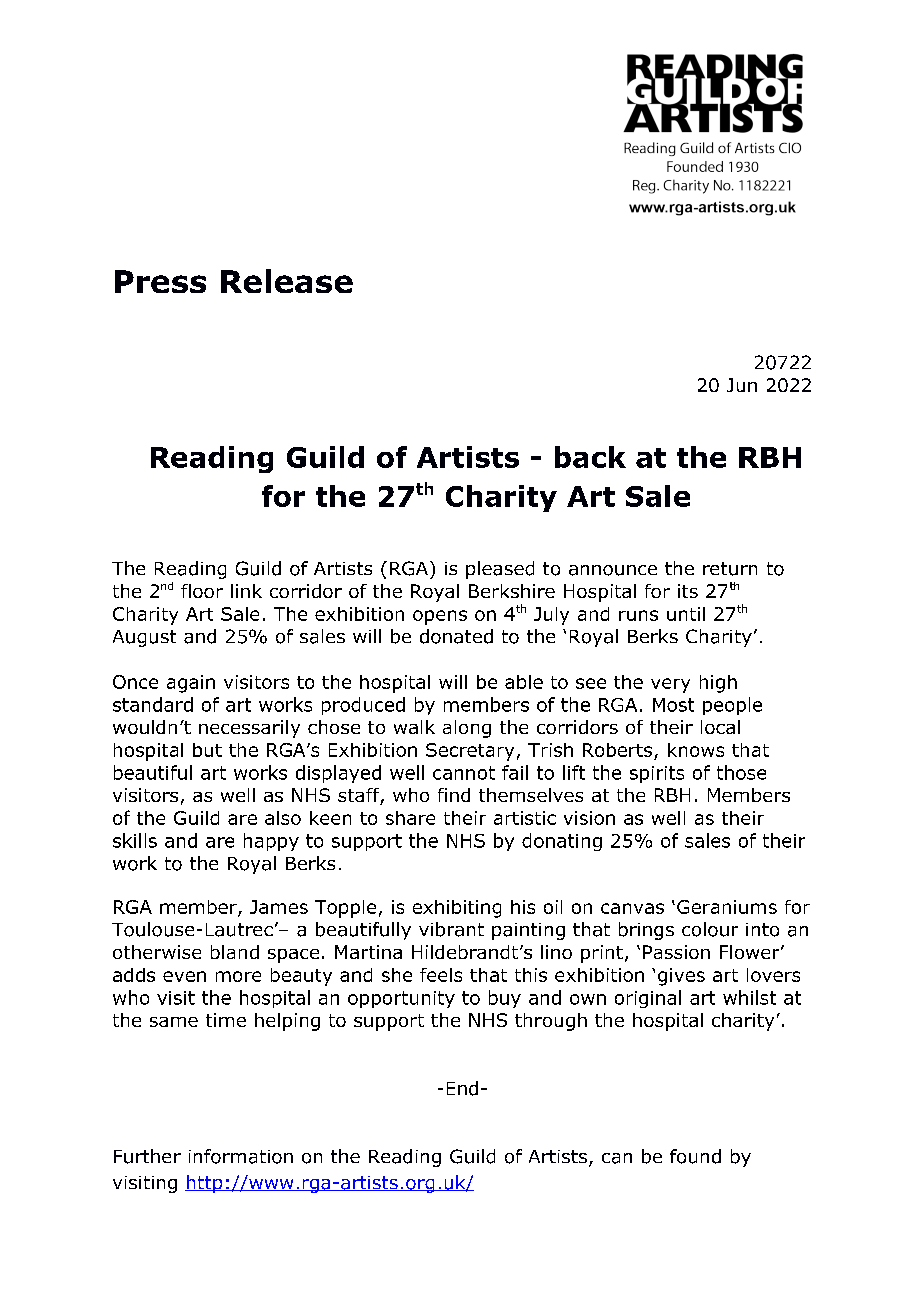 This screenshot has height=1308, width=924. I want to click on local, so click(720, 727).
